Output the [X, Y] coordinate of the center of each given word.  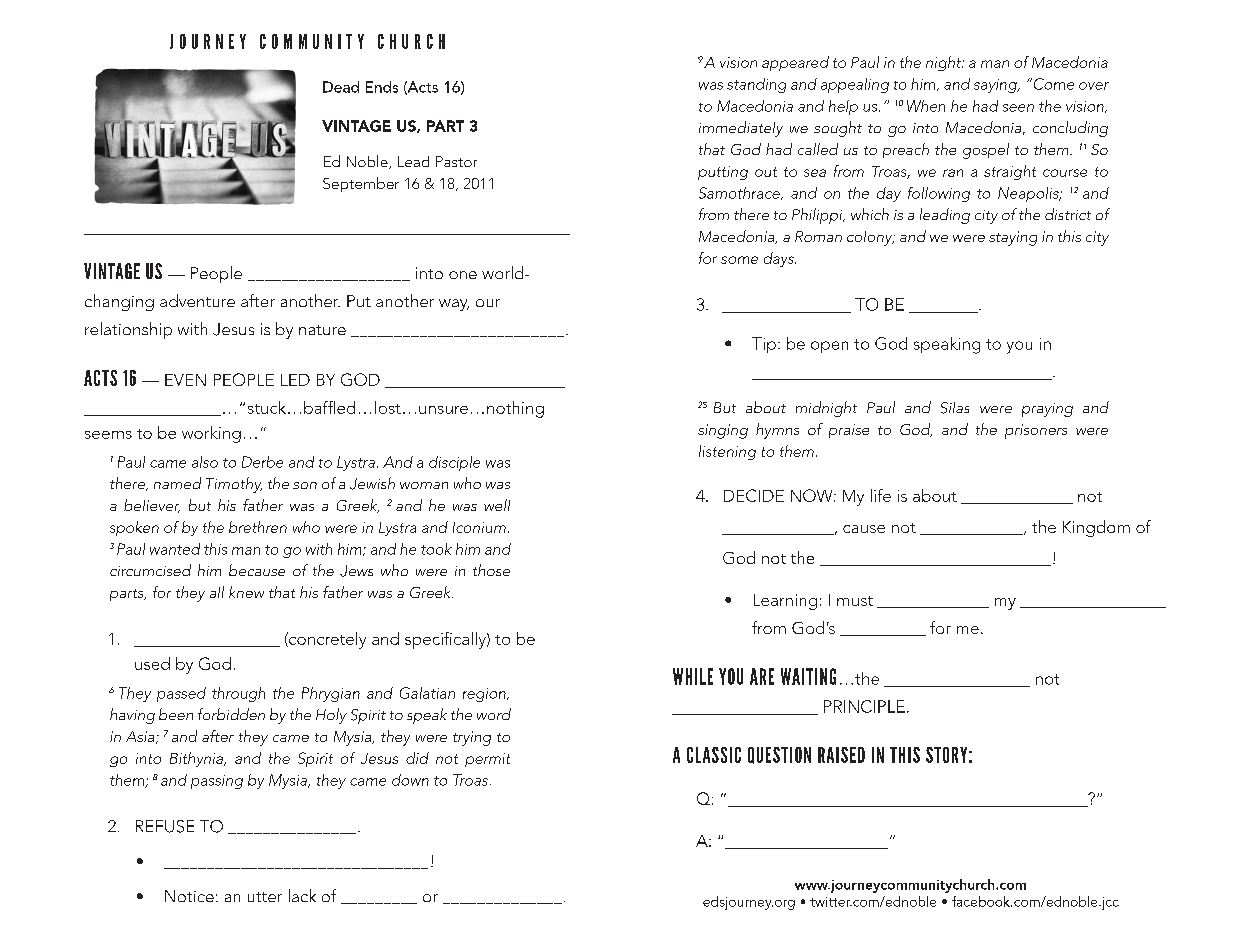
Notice [189, 896]
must [855, 601]
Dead [341, 87]
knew [246, 592]
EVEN [185, 380]
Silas [955, 408]
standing [756, 85]
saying [996, 86]
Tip [764, 345]
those [491, 570]
